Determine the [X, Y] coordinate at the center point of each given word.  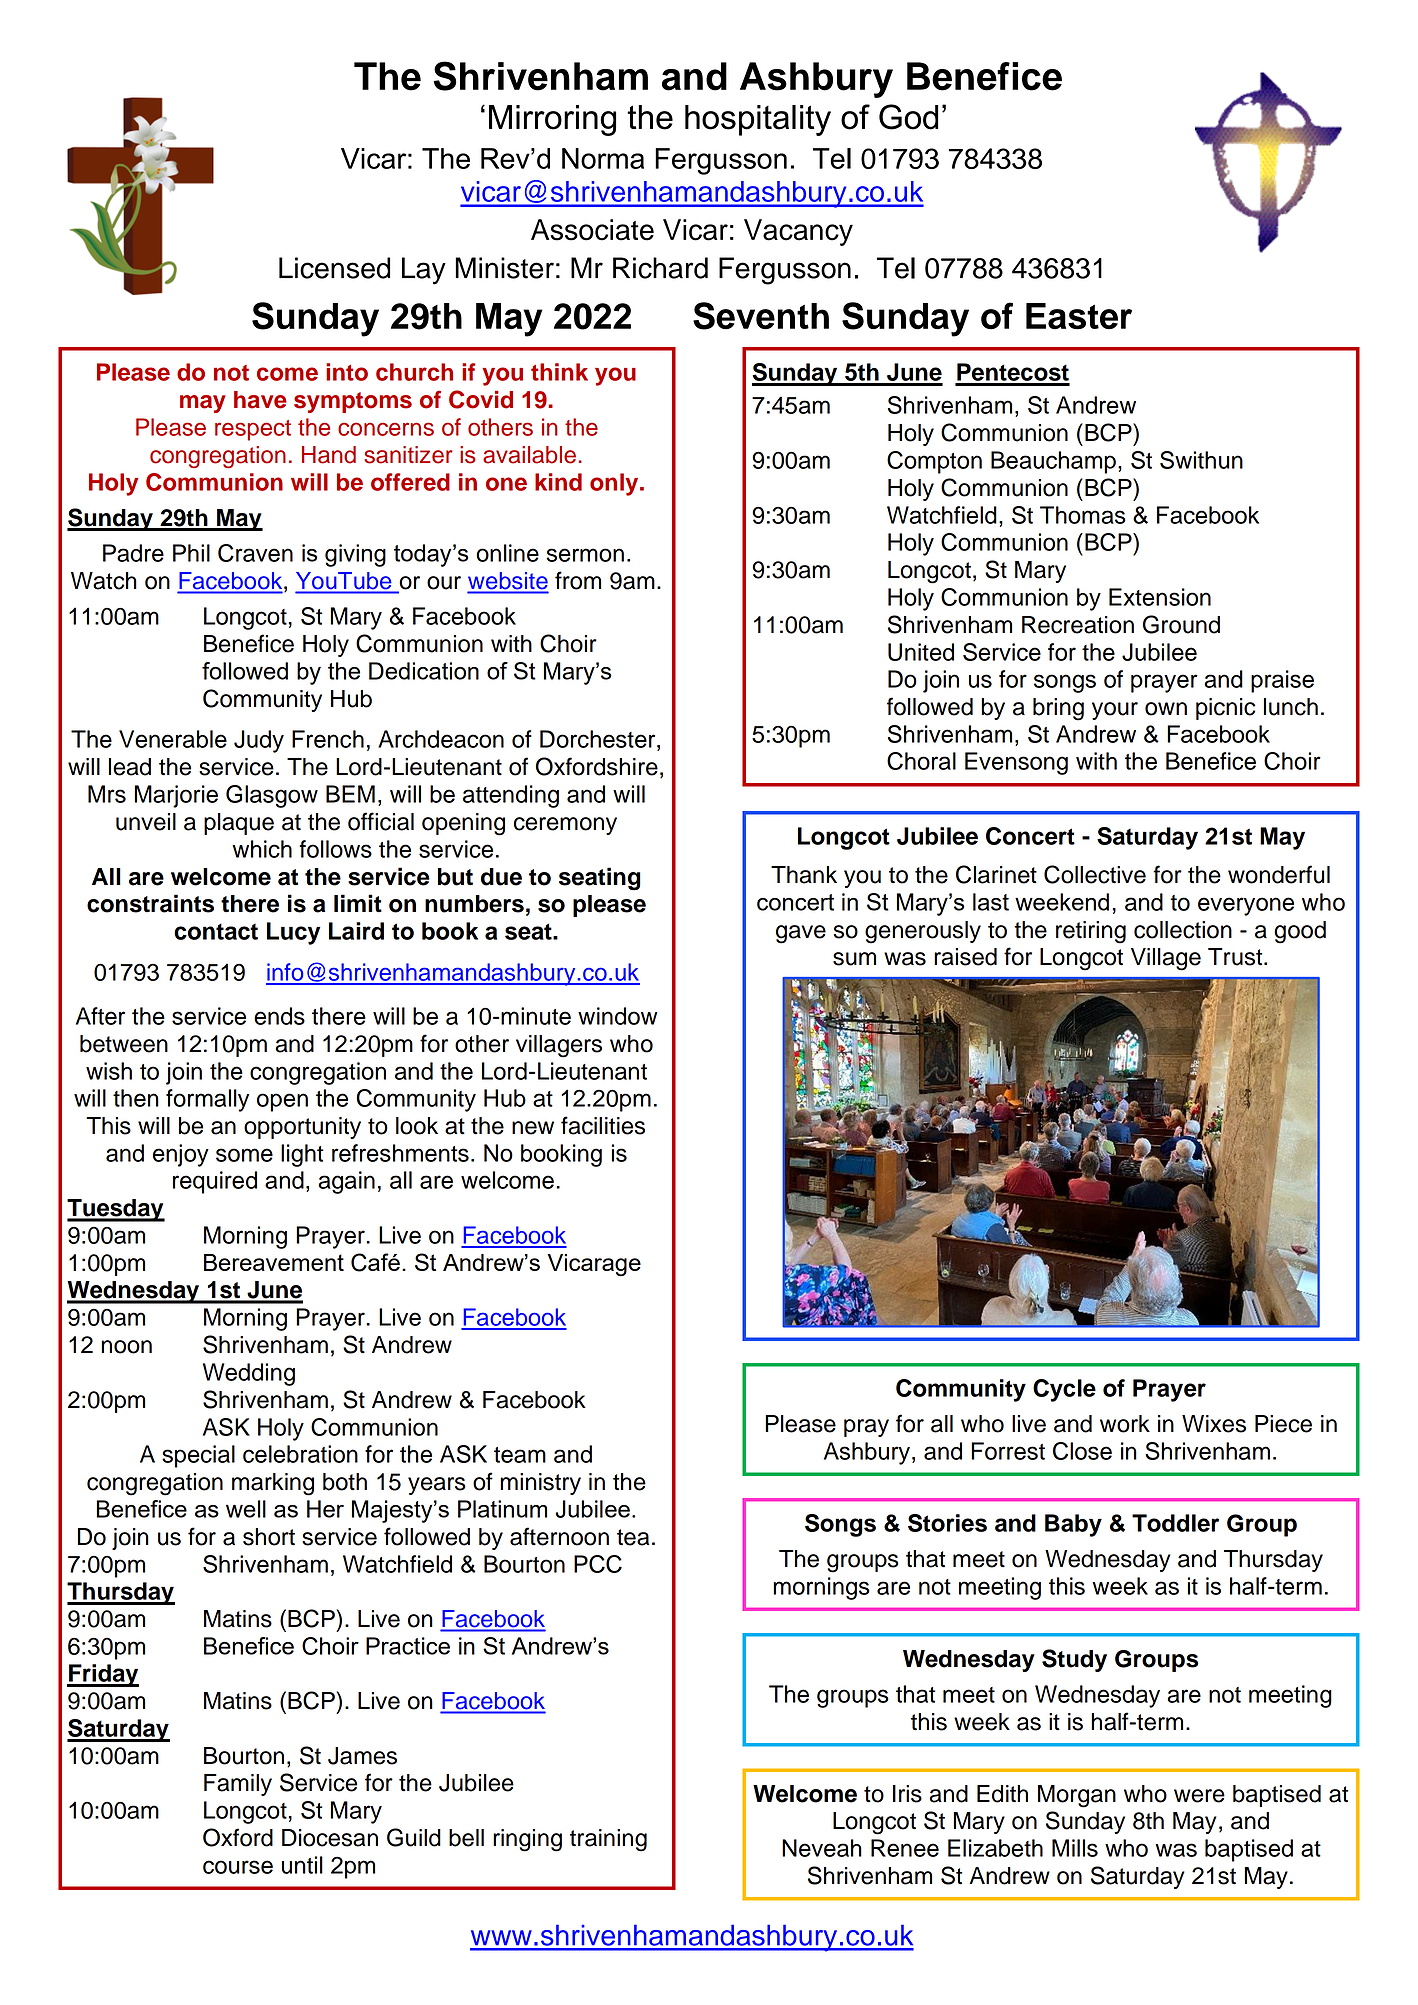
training [608, 1840]
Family [238, 1785]
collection [1183, 930]
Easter [1079, 316]
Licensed [334, 268]
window [618, 1016]
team [520, 1455]
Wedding [249, 1374]
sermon [585, 555]
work [1125, 1424]
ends [279, 1016]
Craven [255, 553]
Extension [1160, 597]
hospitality [758, 120]
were [1199, 1796]
